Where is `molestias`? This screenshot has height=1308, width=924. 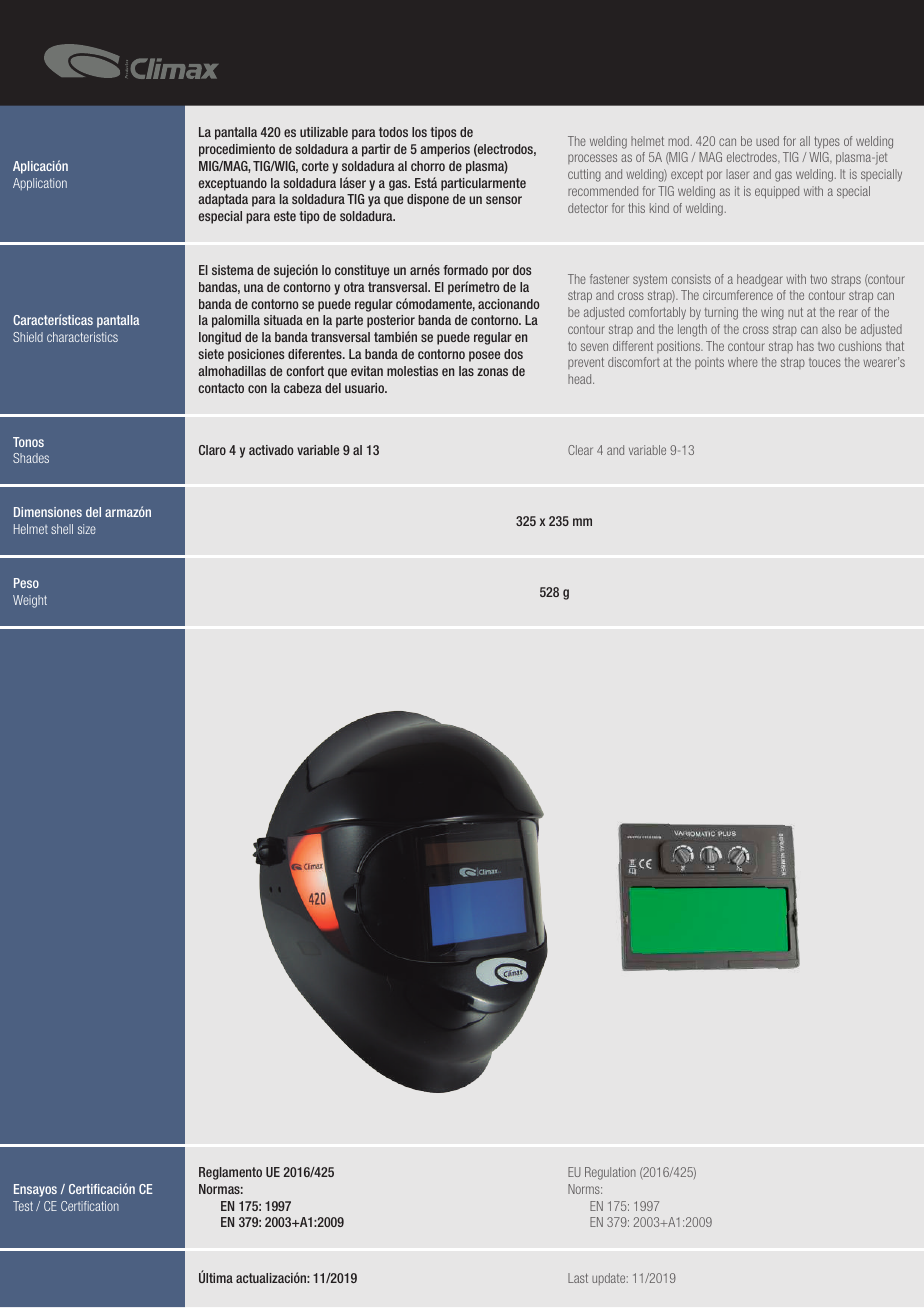 molestias is located at coordinates (412, 371).
